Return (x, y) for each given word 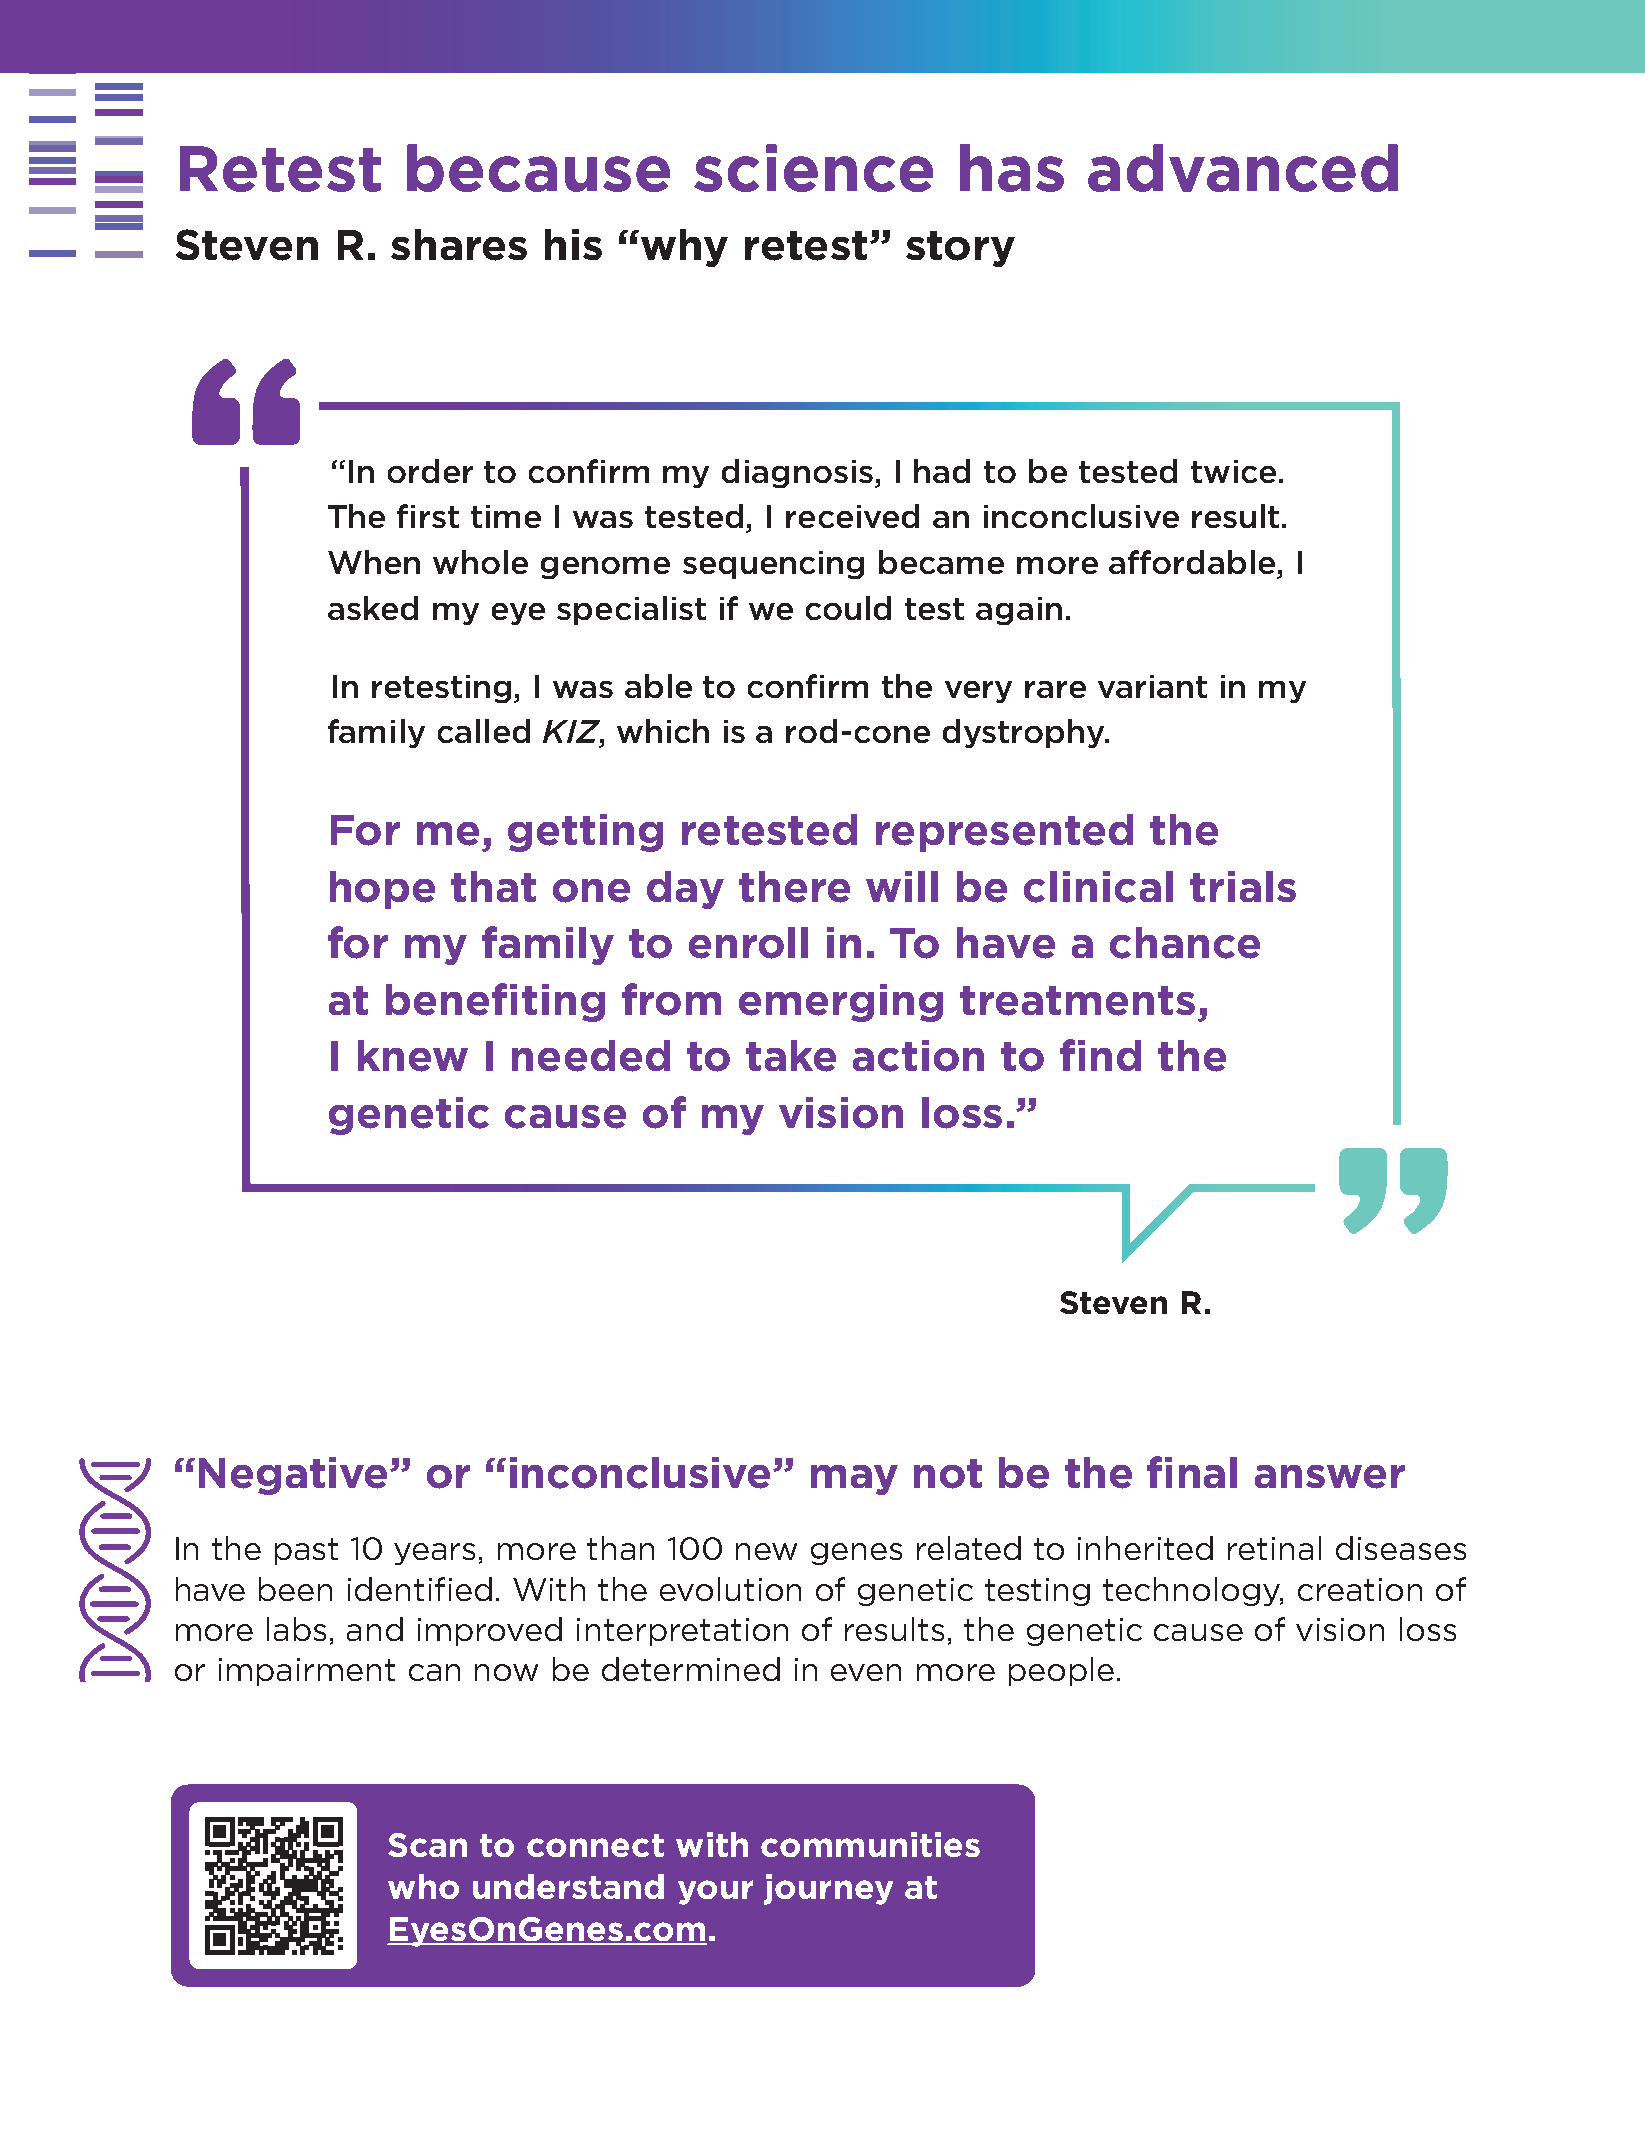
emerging (841, 1003)
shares (459, 245)
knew (413, 1056)
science (813, 168)
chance (1185, 943)
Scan (427, 1845)
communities (870, 1844)
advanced (1243, 168)
